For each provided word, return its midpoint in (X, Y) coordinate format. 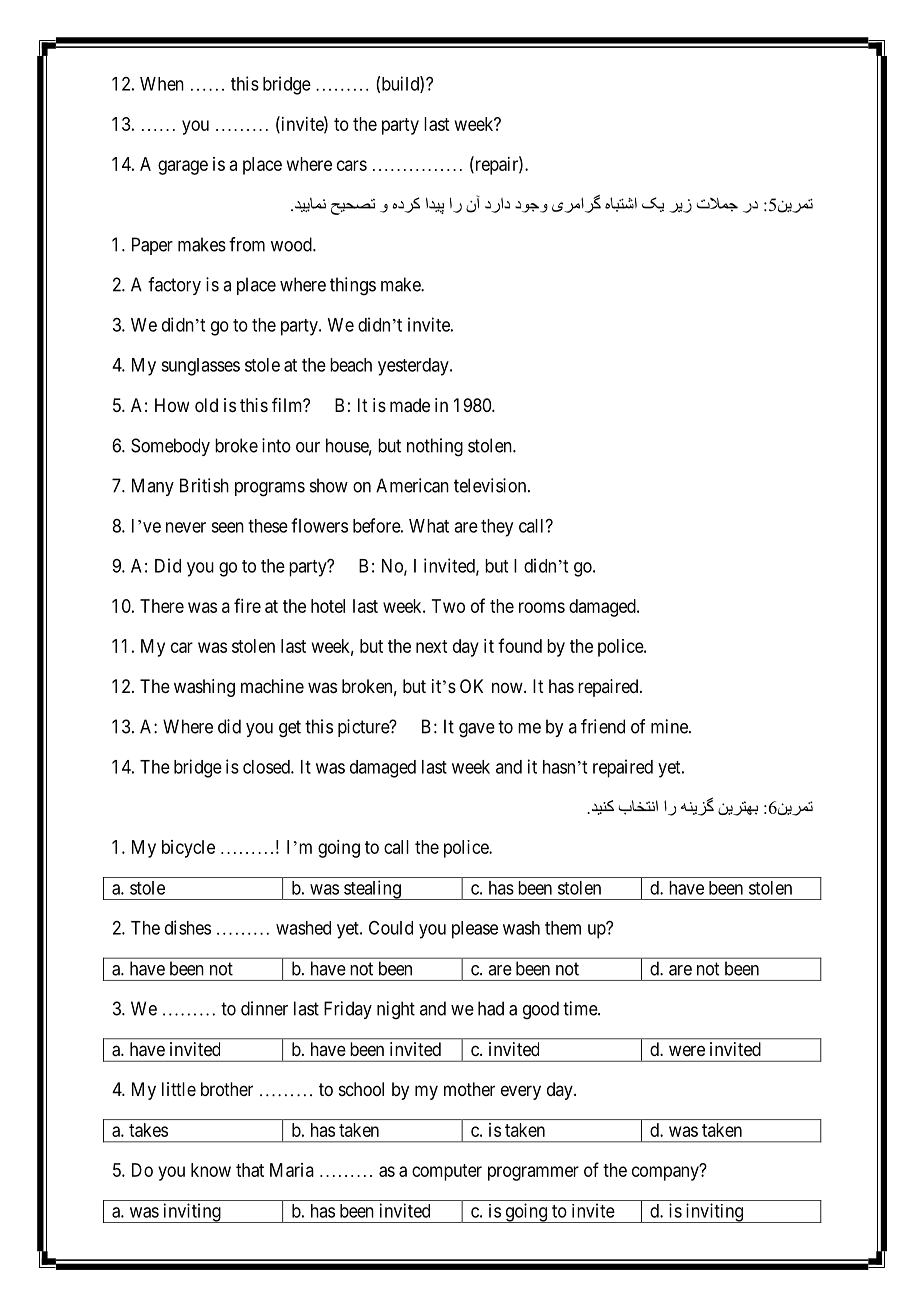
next (431, 646)
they (497, 528)
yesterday (414, 367)
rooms (542, 607)
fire (247, 605)
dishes (188, 927)
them (563, 928)
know (211, 1170)
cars (352, 165)
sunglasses (200, 367)
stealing (372, 890)
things (353, 286)
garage (183, 167)
